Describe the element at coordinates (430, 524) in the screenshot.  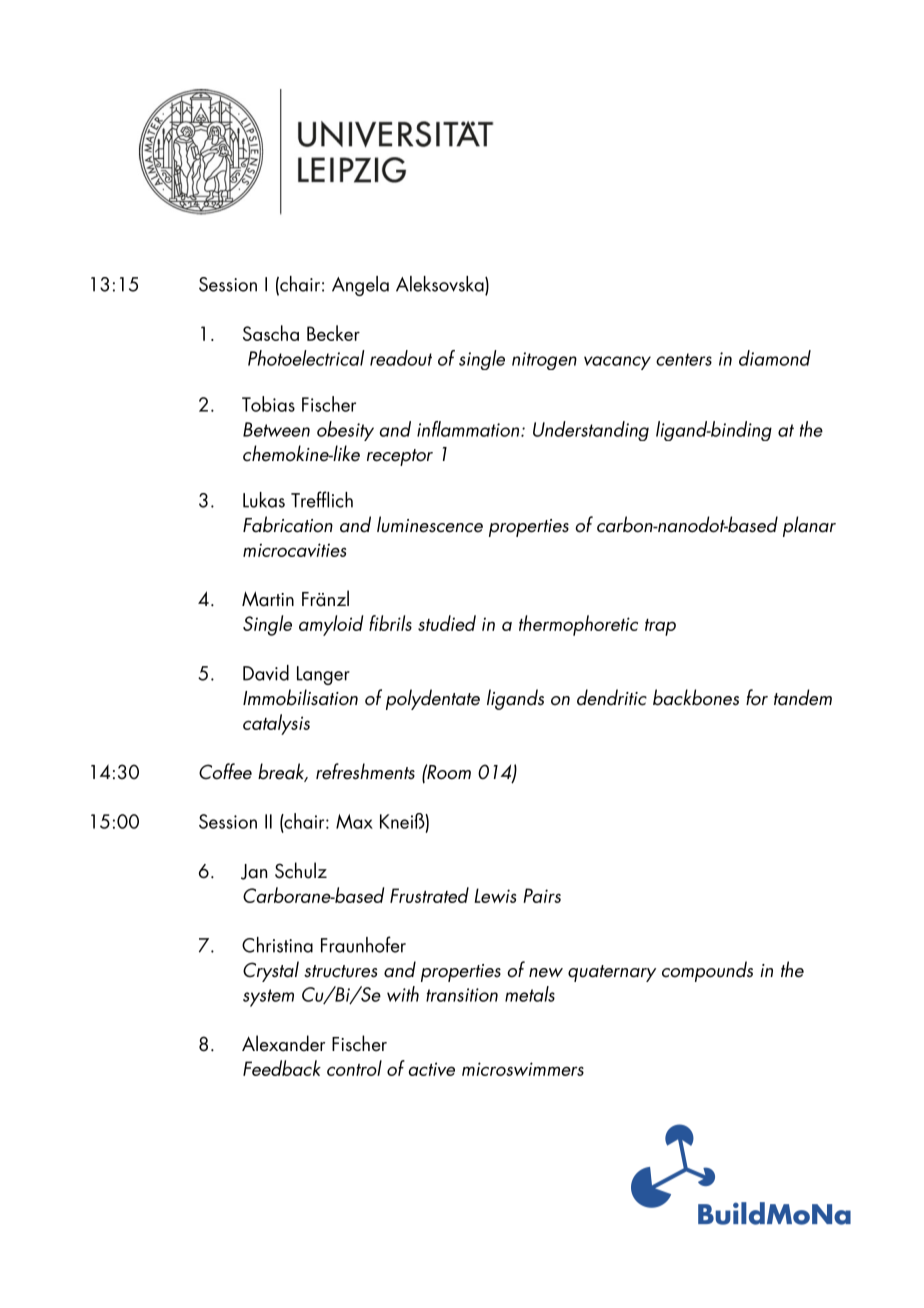
I see `luminescence` at that location.
